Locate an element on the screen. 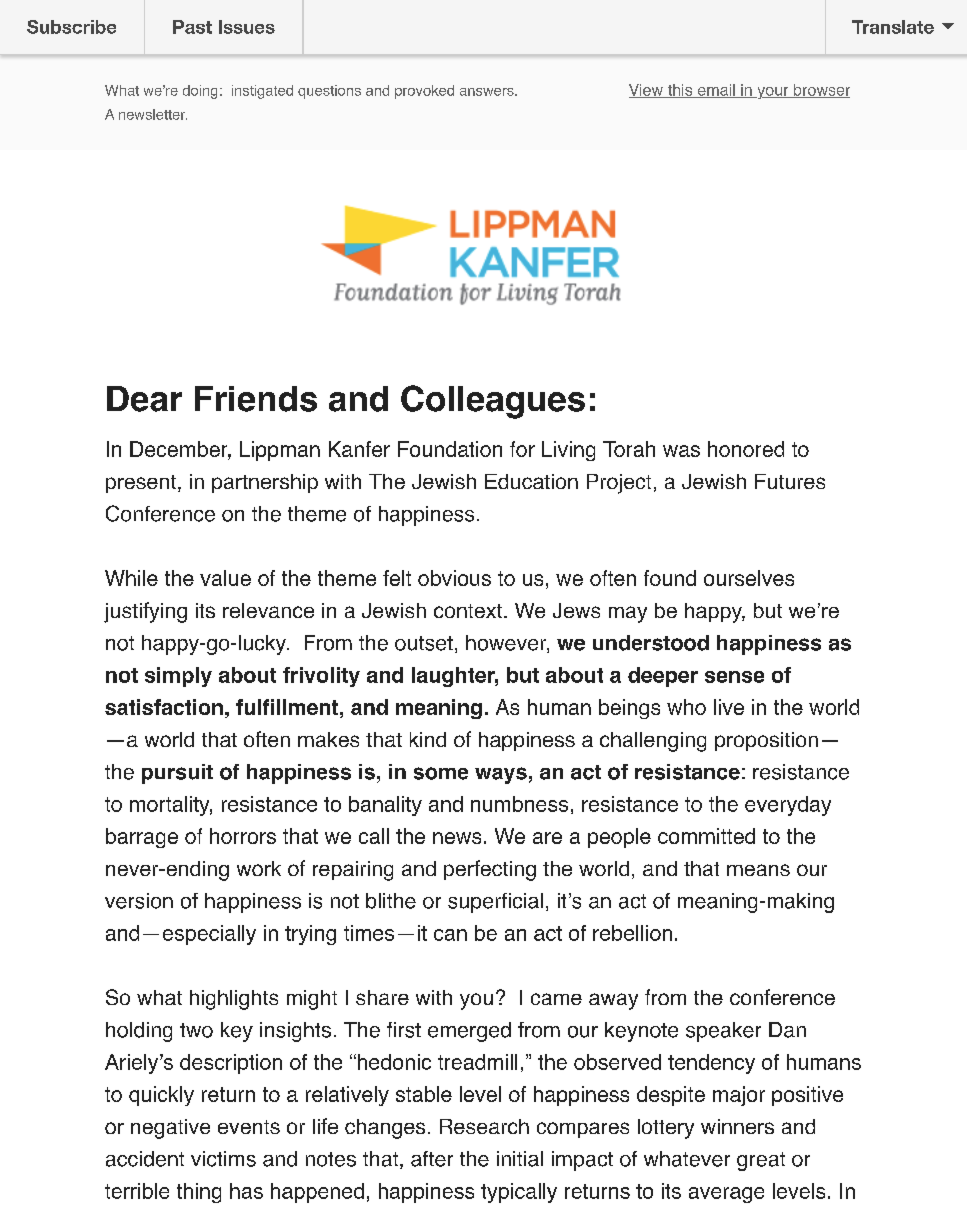 This screenshot has width=967, height=1232. ways is located at coordinates (501, 775).
